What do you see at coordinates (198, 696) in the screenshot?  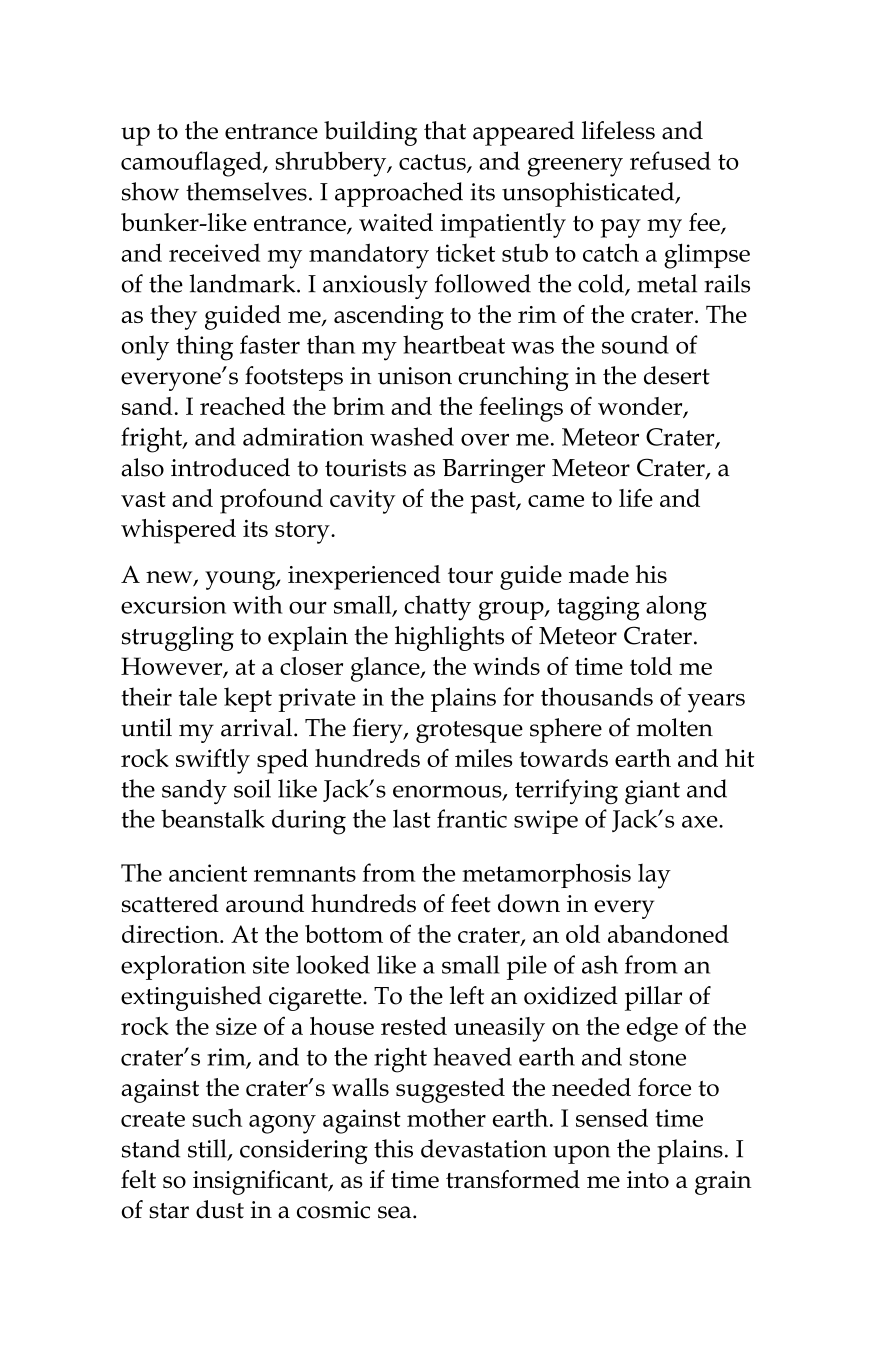 I see `tale` at bounding box center [198, 696].
